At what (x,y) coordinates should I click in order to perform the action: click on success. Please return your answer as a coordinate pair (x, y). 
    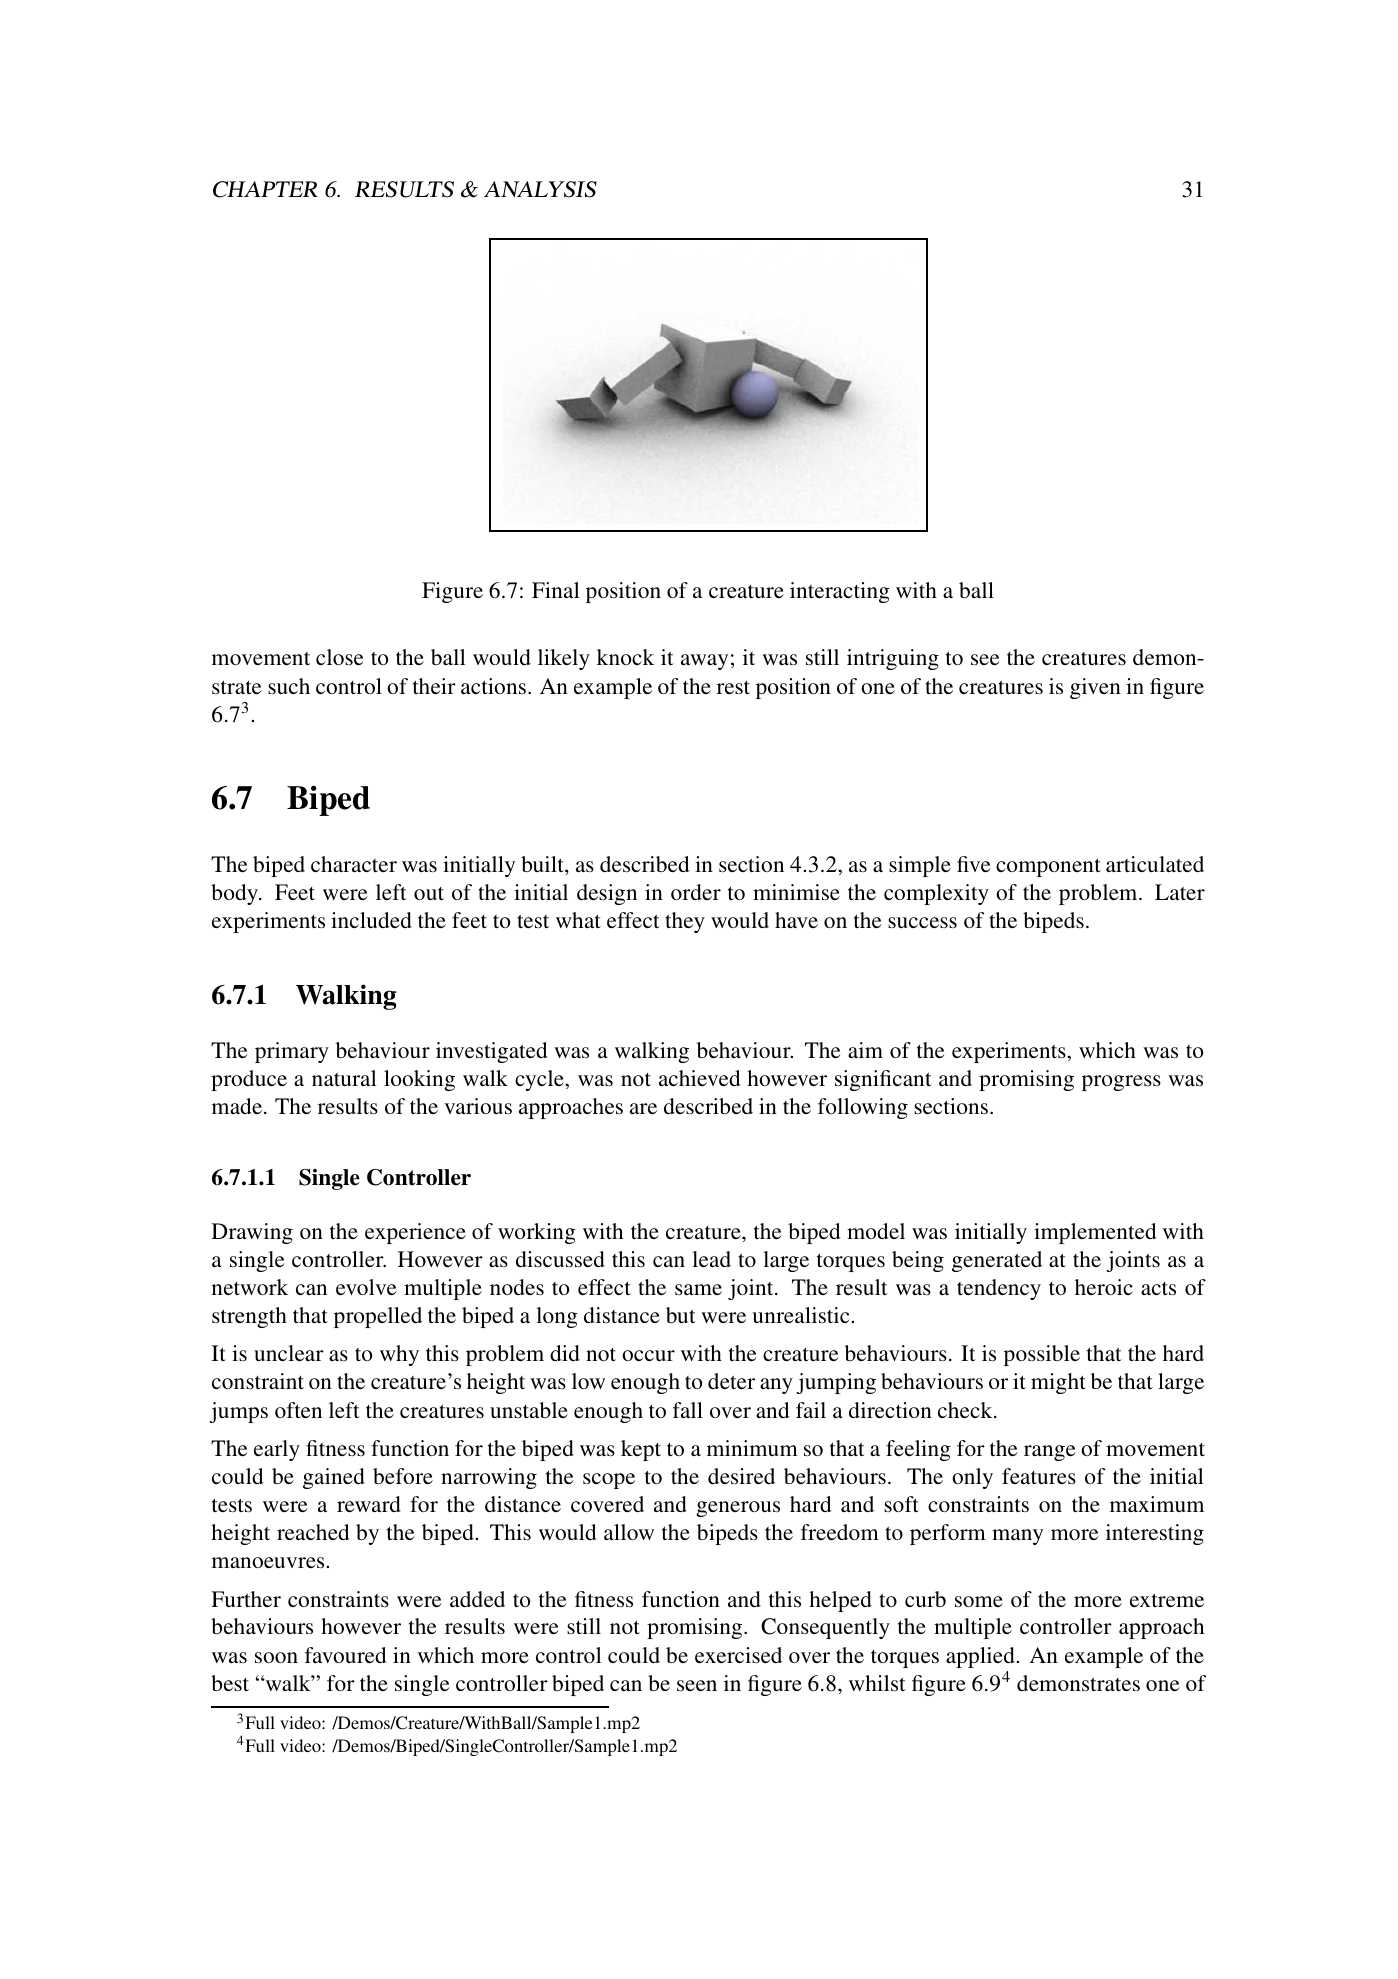
    Looking at the image, I should click on (922, 922).
